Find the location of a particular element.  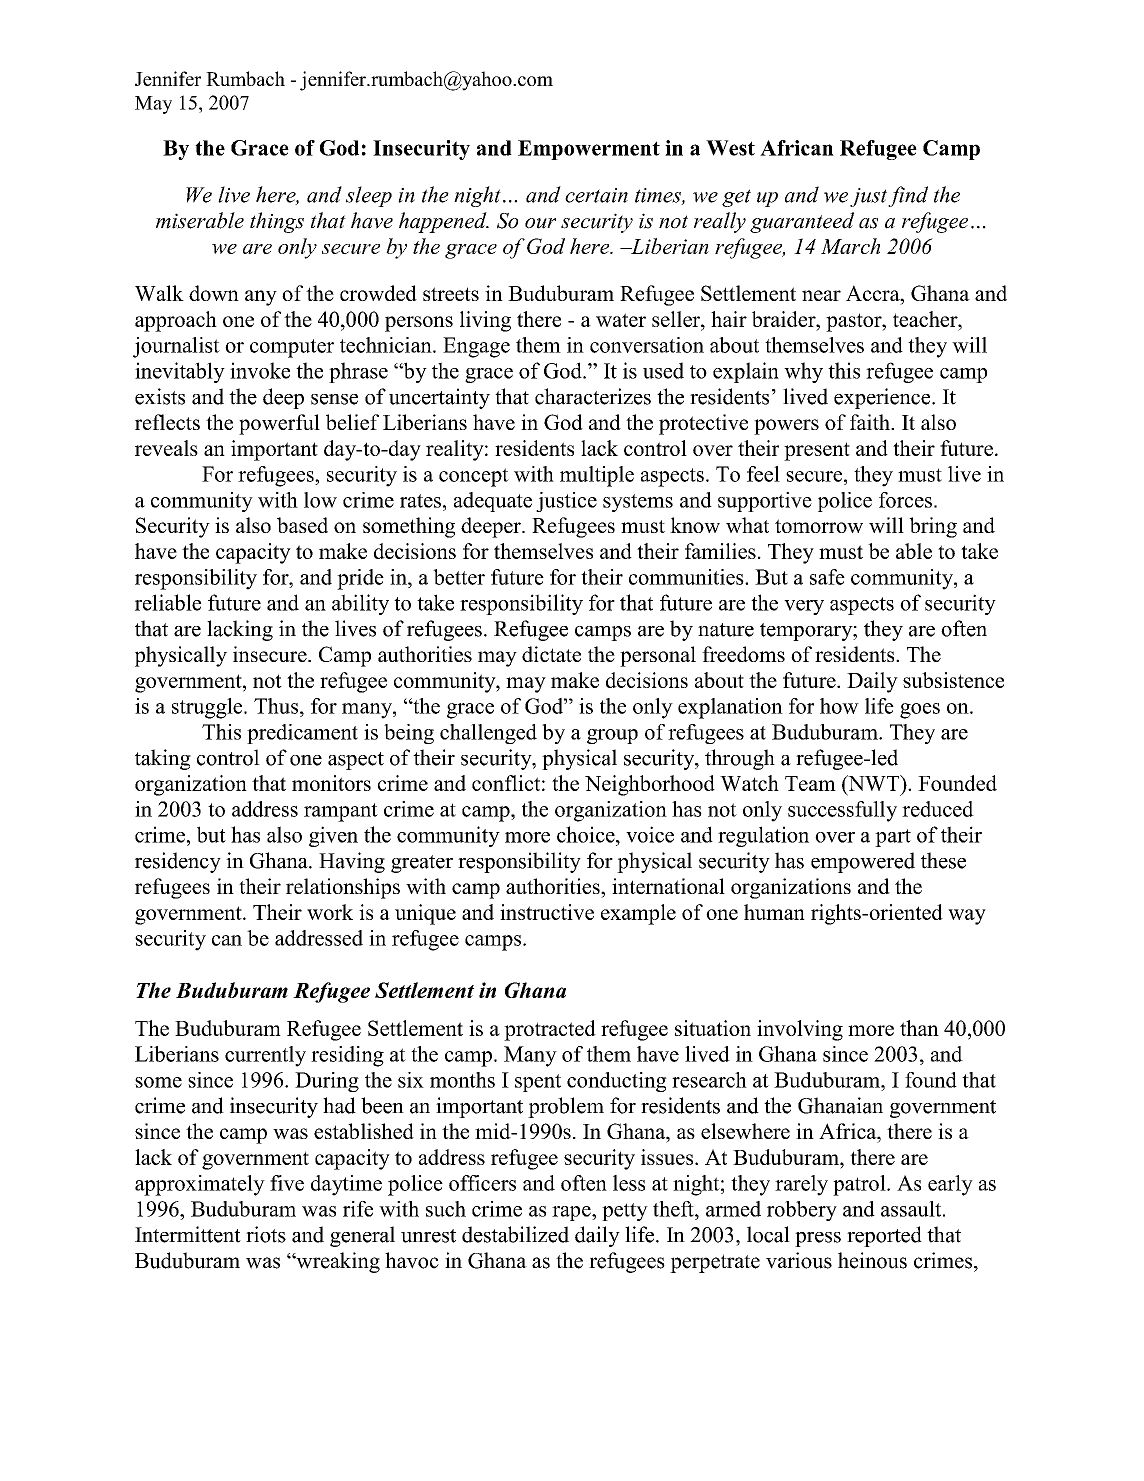

multiple is located at coordinates (597, 476).
